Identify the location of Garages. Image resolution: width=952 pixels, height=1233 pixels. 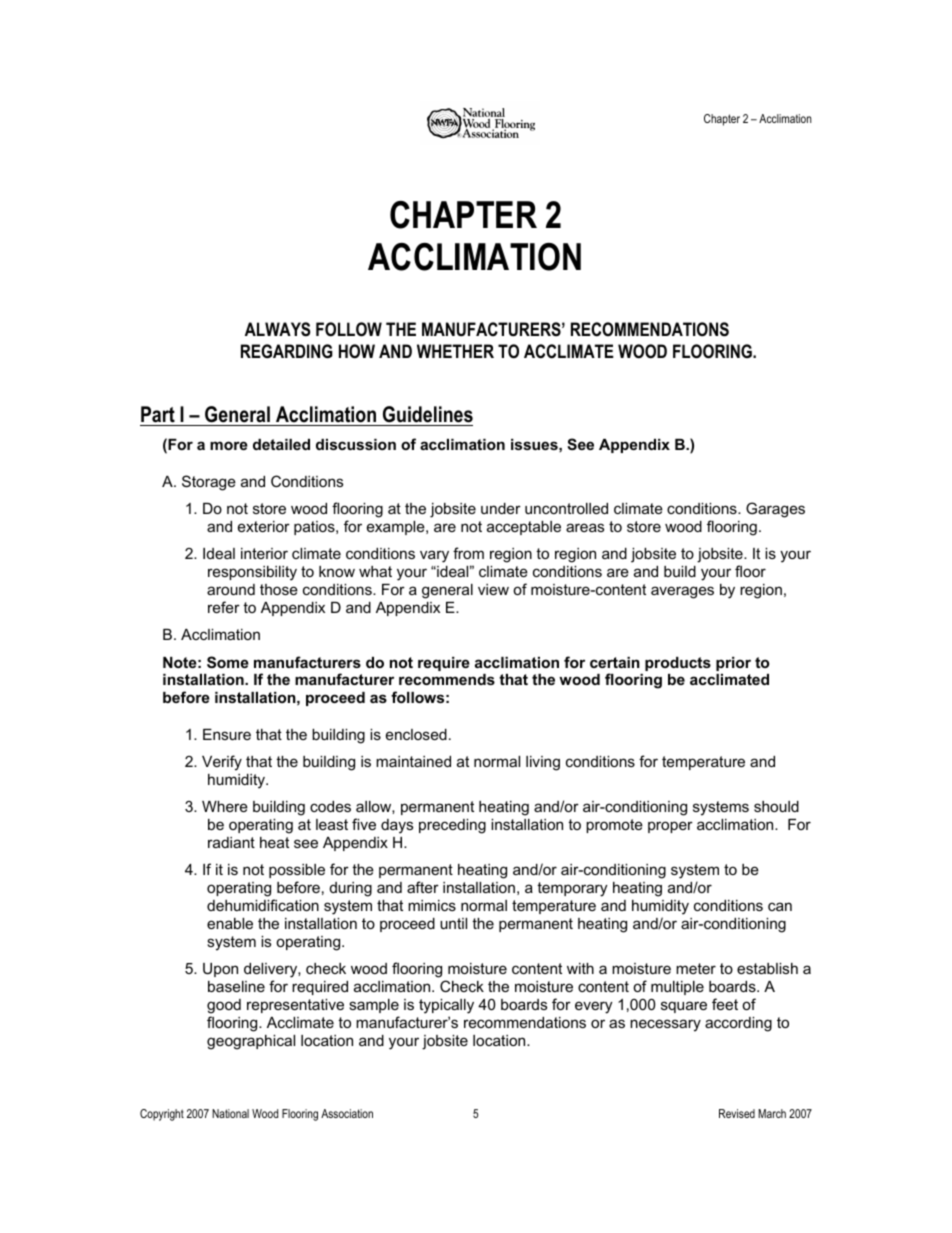
(775, 510).
